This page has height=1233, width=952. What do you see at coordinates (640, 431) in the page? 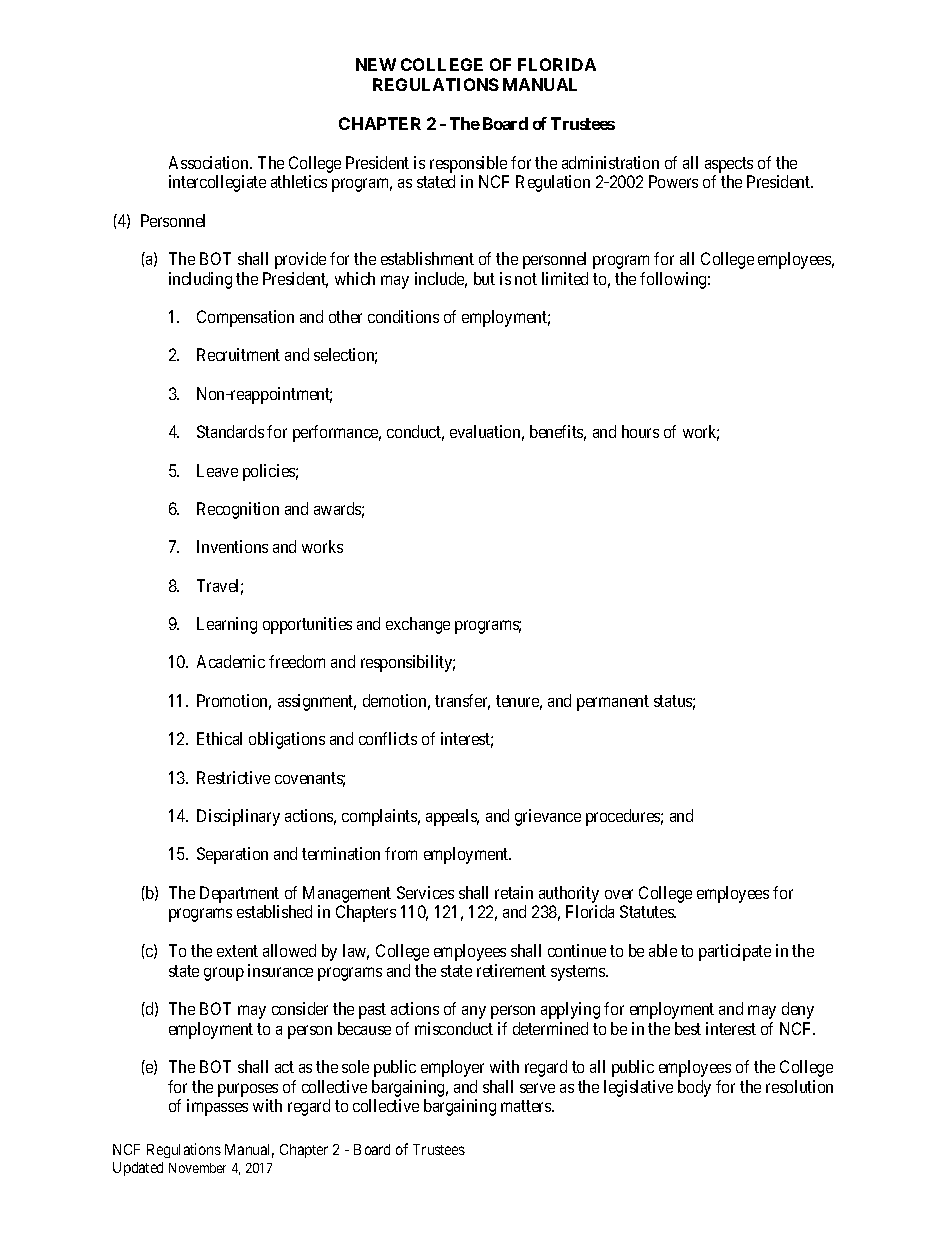
I see `hours` at bounding box center [640, 431].
